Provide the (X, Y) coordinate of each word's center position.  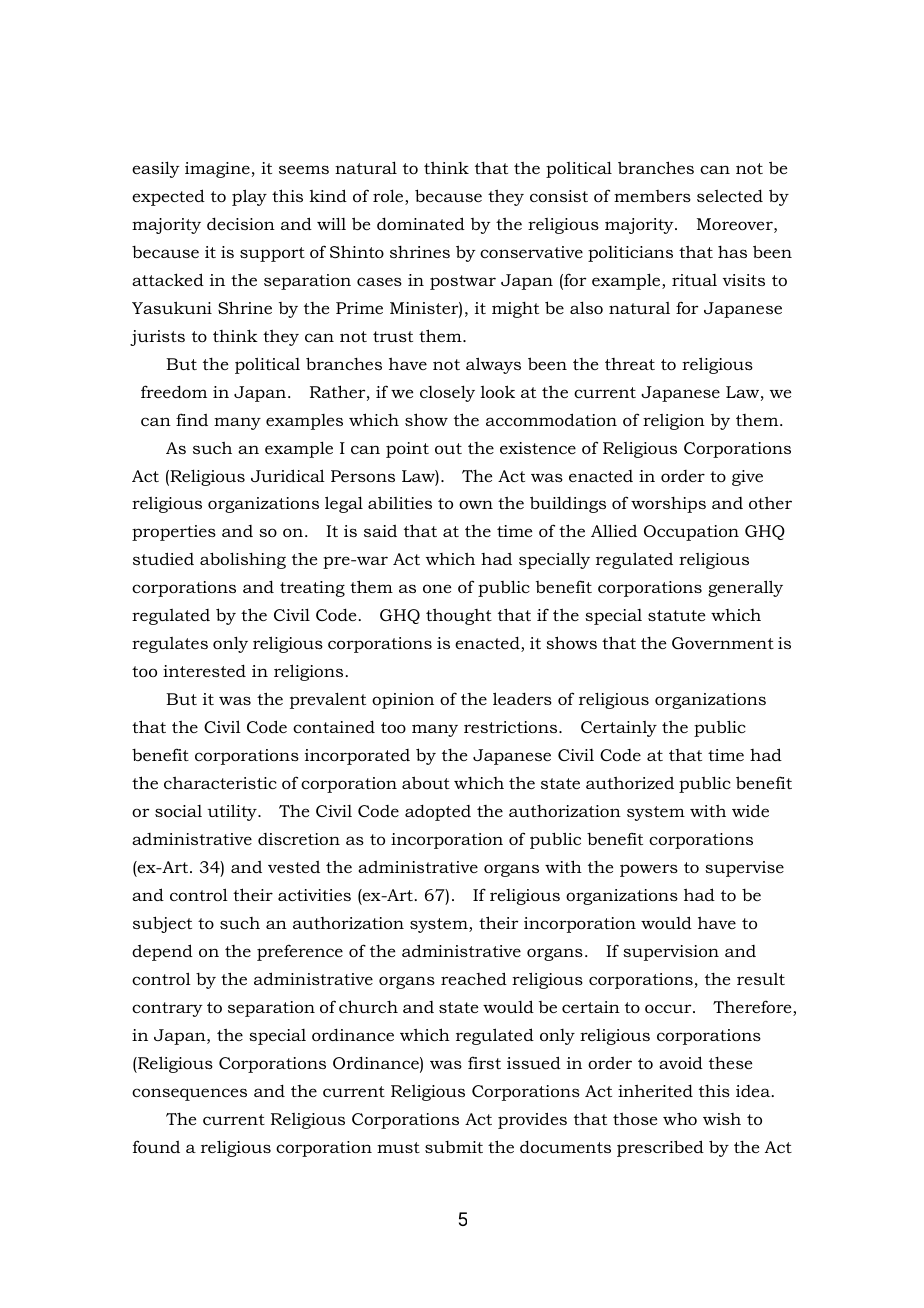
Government (723, 643)
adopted (438, 812)
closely (447, 393)
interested (204, 670)
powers (649, 870)
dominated (421, 223)
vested (294, 867)
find (192, 419)
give (747, 478)
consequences (189, 1094)
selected (730, 195)
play (249, 197)
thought (459, 616)
